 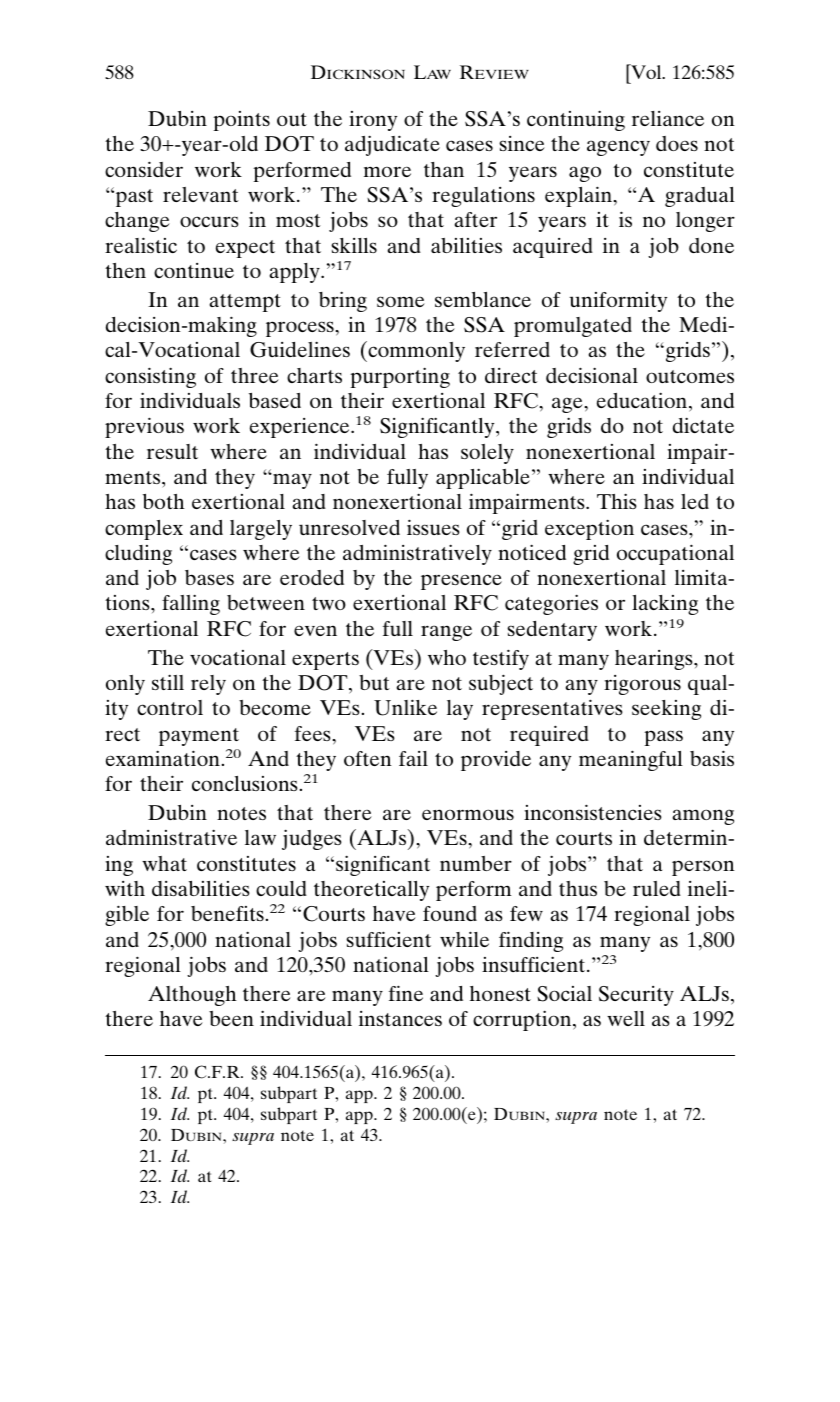 I want to click on Although, so click(x=192, y=996).
